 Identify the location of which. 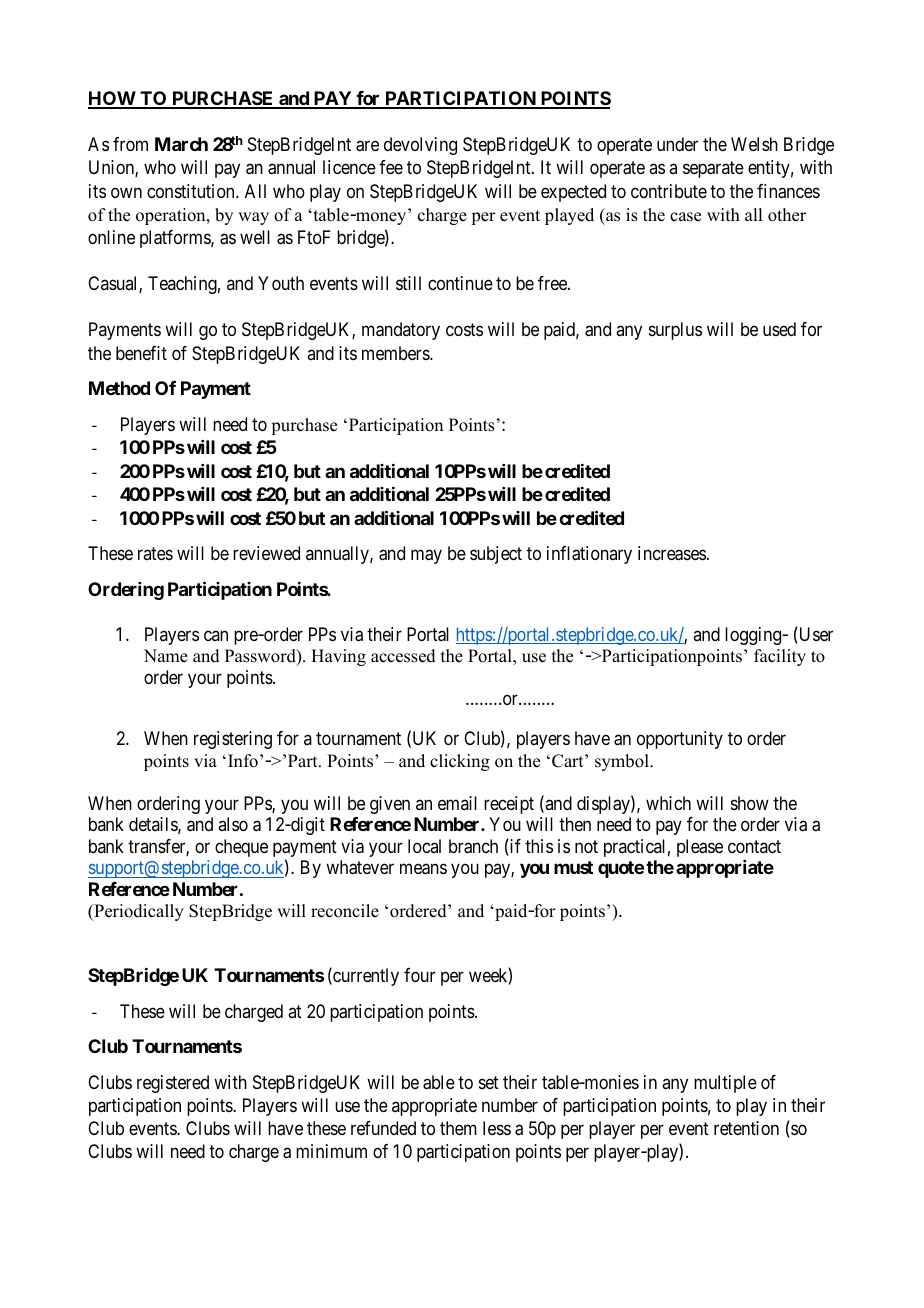
(668, 803).
